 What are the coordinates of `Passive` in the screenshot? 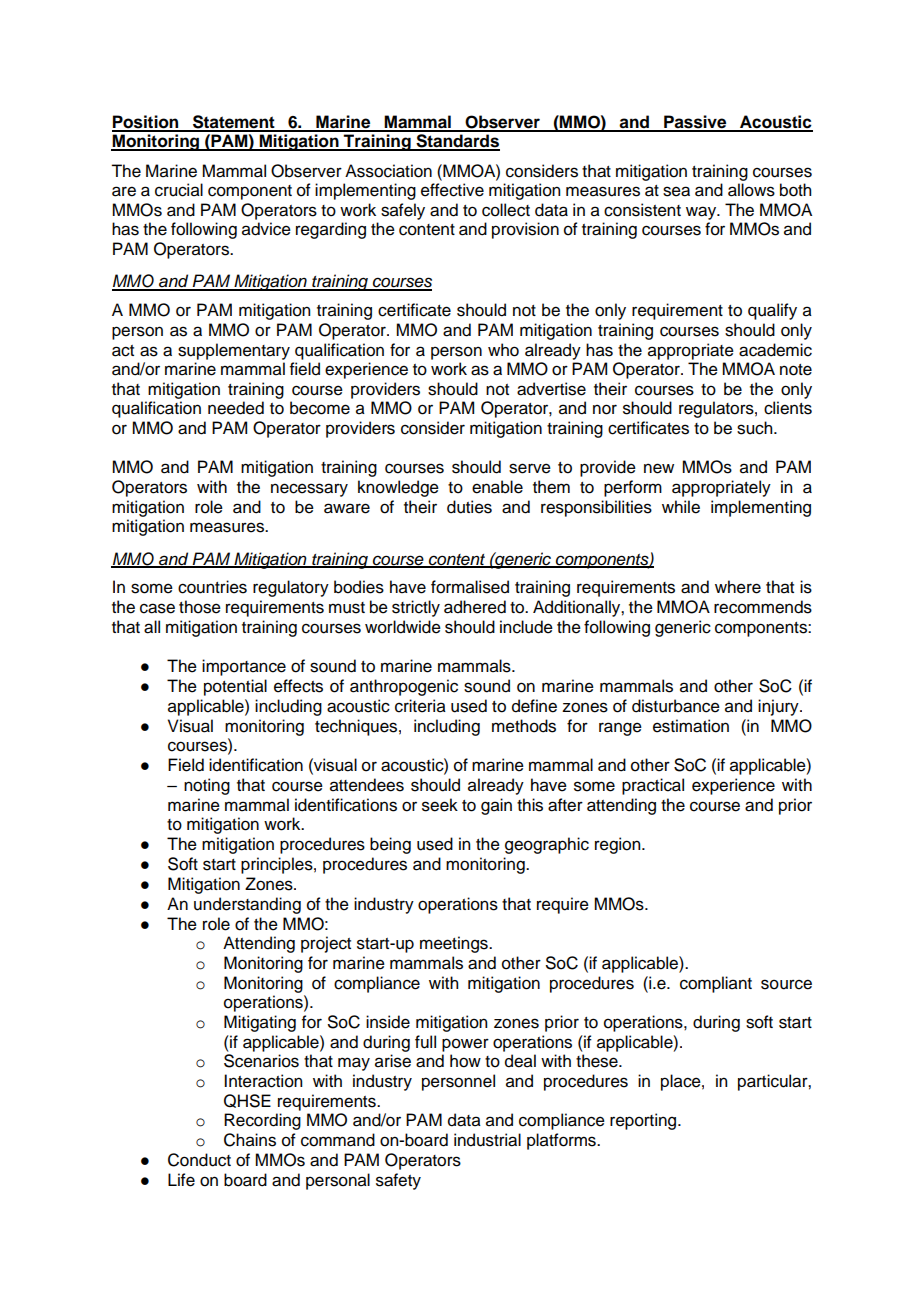 It's located at (695, 123).
